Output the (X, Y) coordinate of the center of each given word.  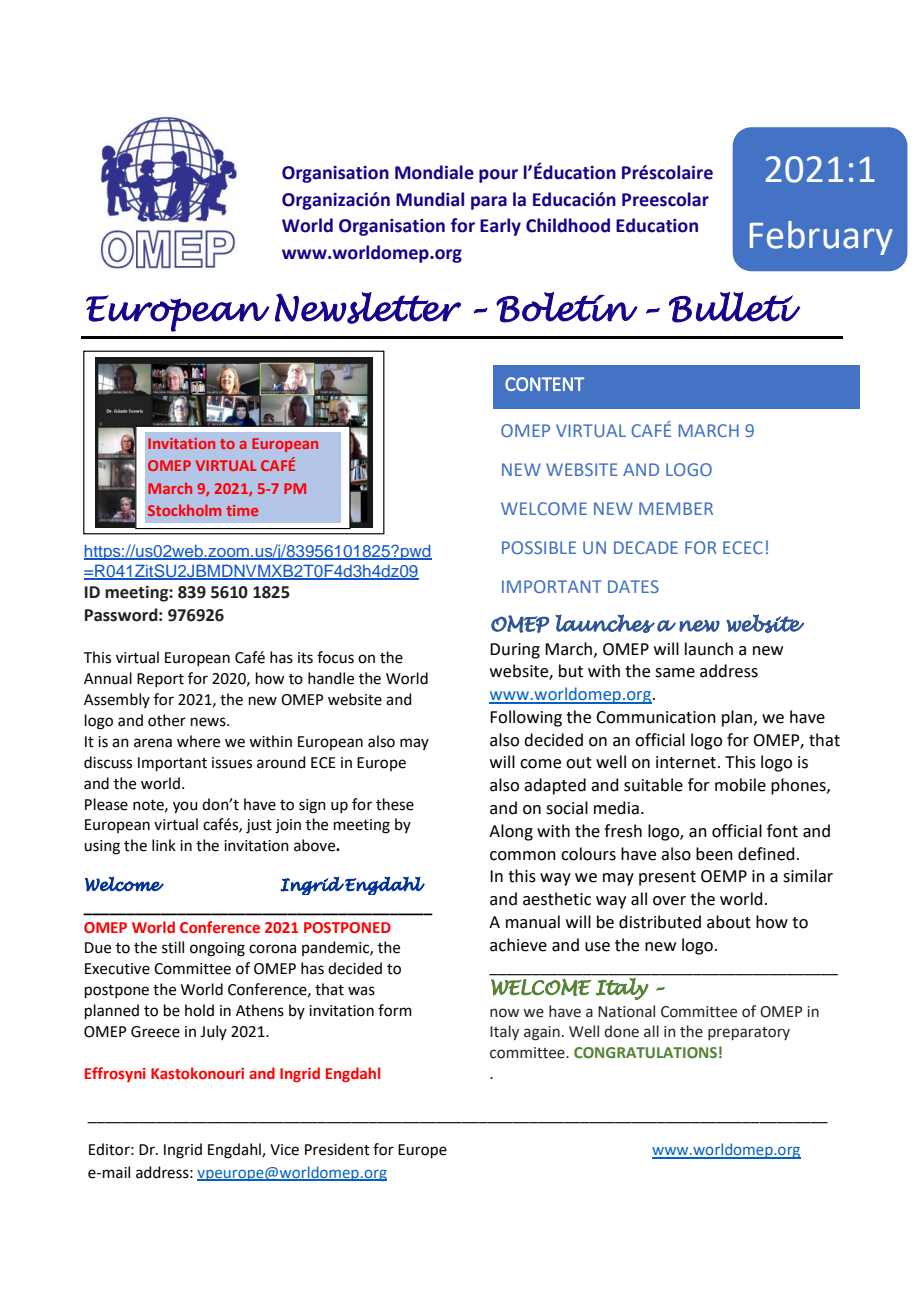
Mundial (430, 199)
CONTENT (544, 384)
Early (500, 227)
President (337, 1149)
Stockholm (184, 510)
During (515, 651)
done (621, 1031)
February (821, 238)
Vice (284, 1150)
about (729, 922)
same (675, 673)
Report (160, 680)
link (164, 845)
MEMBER (676, 508)
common (523, 856)
